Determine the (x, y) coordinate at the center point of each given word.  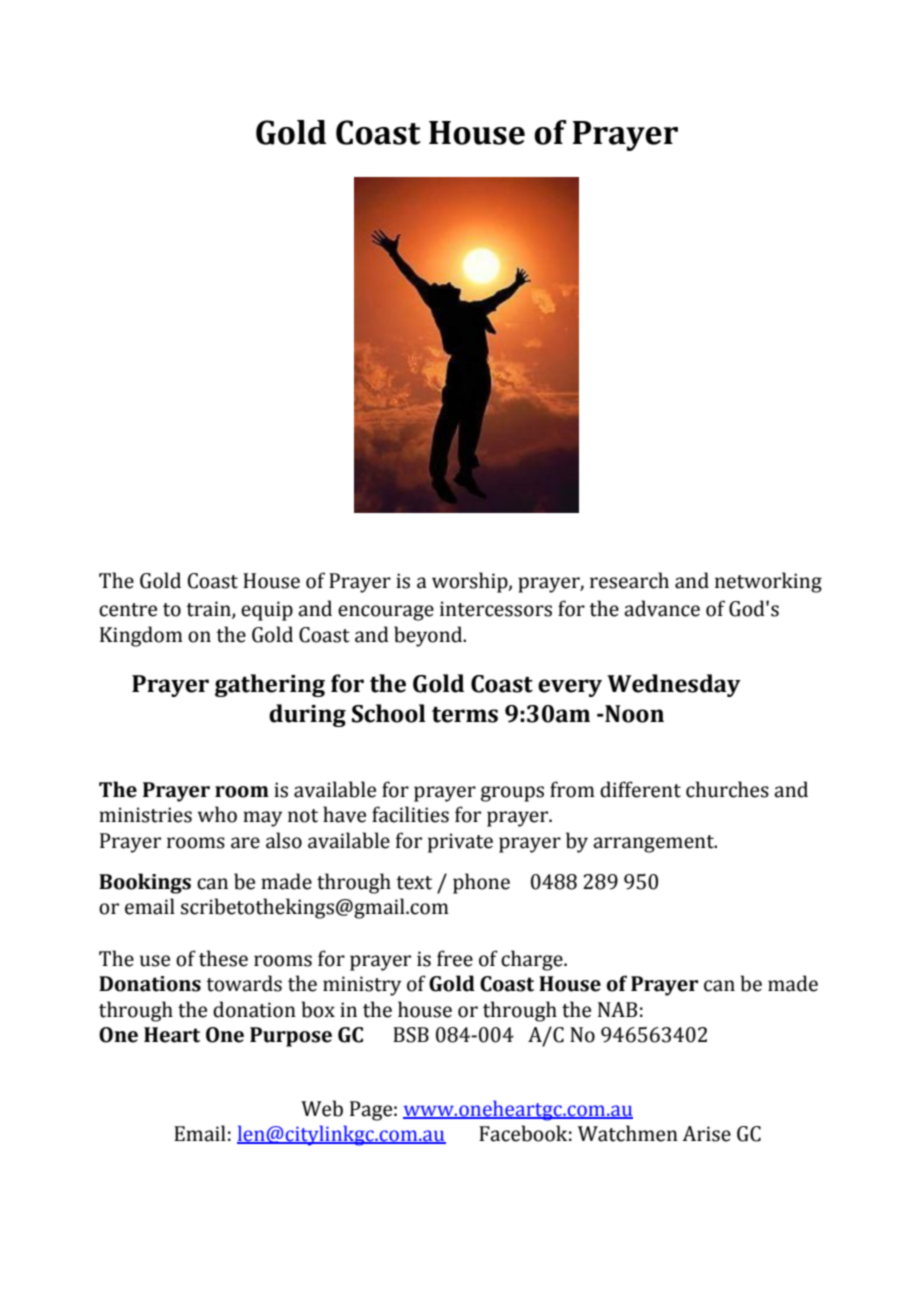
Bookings (145, 883)
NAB (617, 1009)
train (209, 610)
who (217, 814)
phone (481, 883)
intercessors (496, 609)
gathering (270, 685)
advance (662, 608)
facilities (410, 814)
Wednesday (674, 685)
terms (465, 715)
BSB (411, 1035)
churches (727, 789)
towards (244, 983)
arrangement (654, 844)
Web (322, 1108)
